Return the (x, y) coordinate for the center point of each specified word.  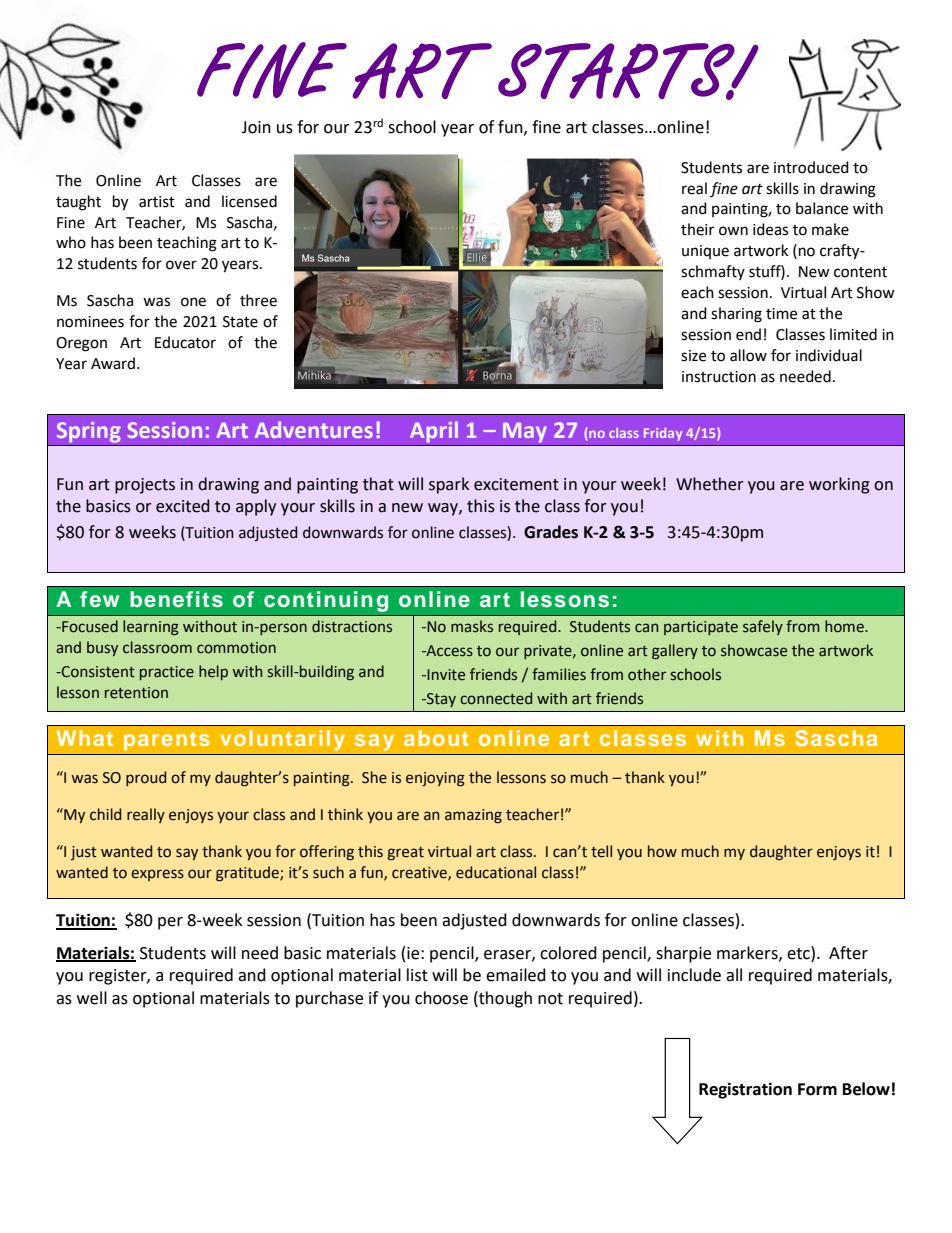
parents (167, 741)
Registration (745, 1090)
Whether (710, 484)
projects (145, 486)
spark (449, 485)
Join (256, 127)
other (647, 674)
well (92, 998)
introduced (811, 167)
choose (441, 998)
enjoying (435, 779)
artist (157, 202)
